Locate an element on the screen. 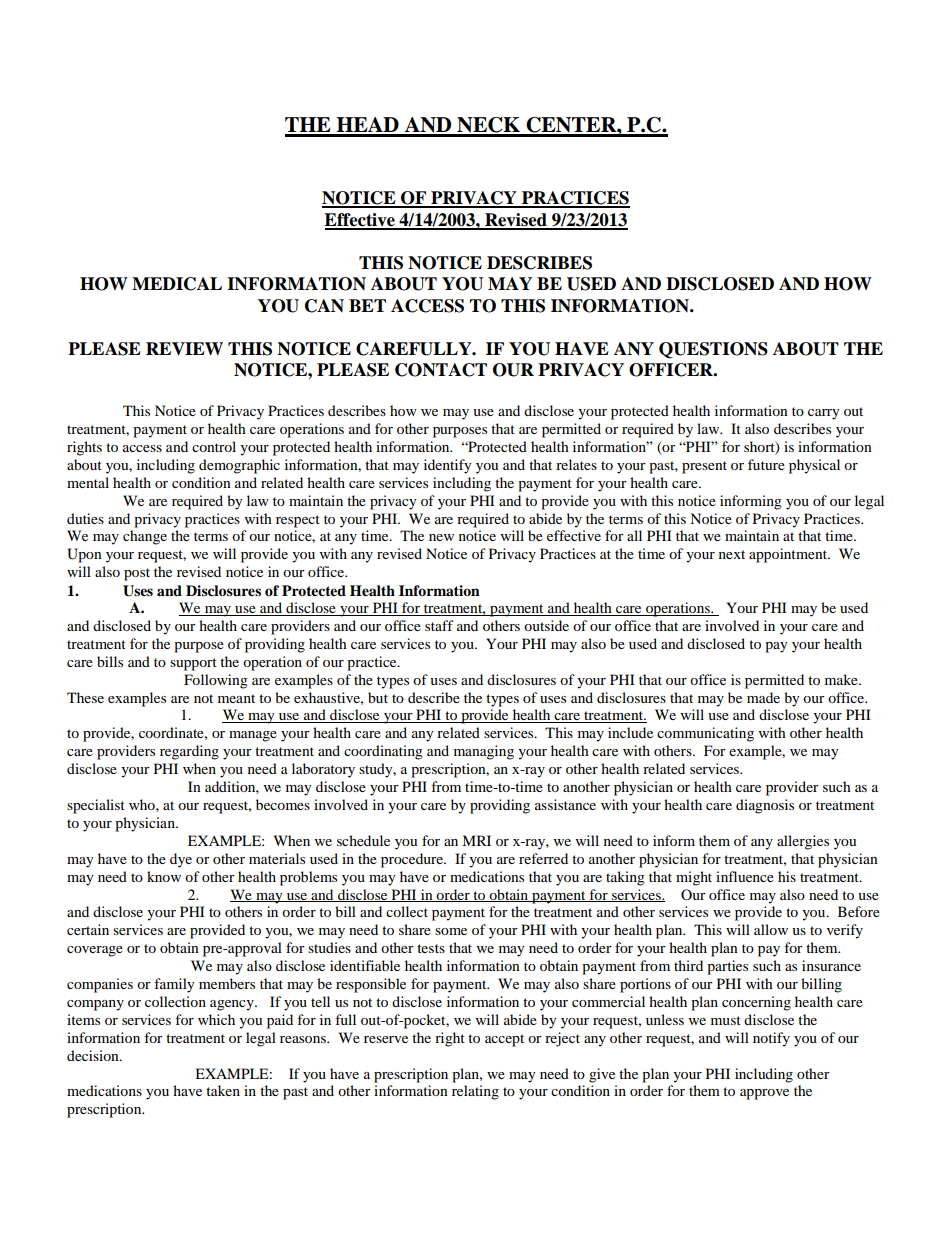 This screenshot has height=1233, width=952. BET is located at coordinates (367, 305).
